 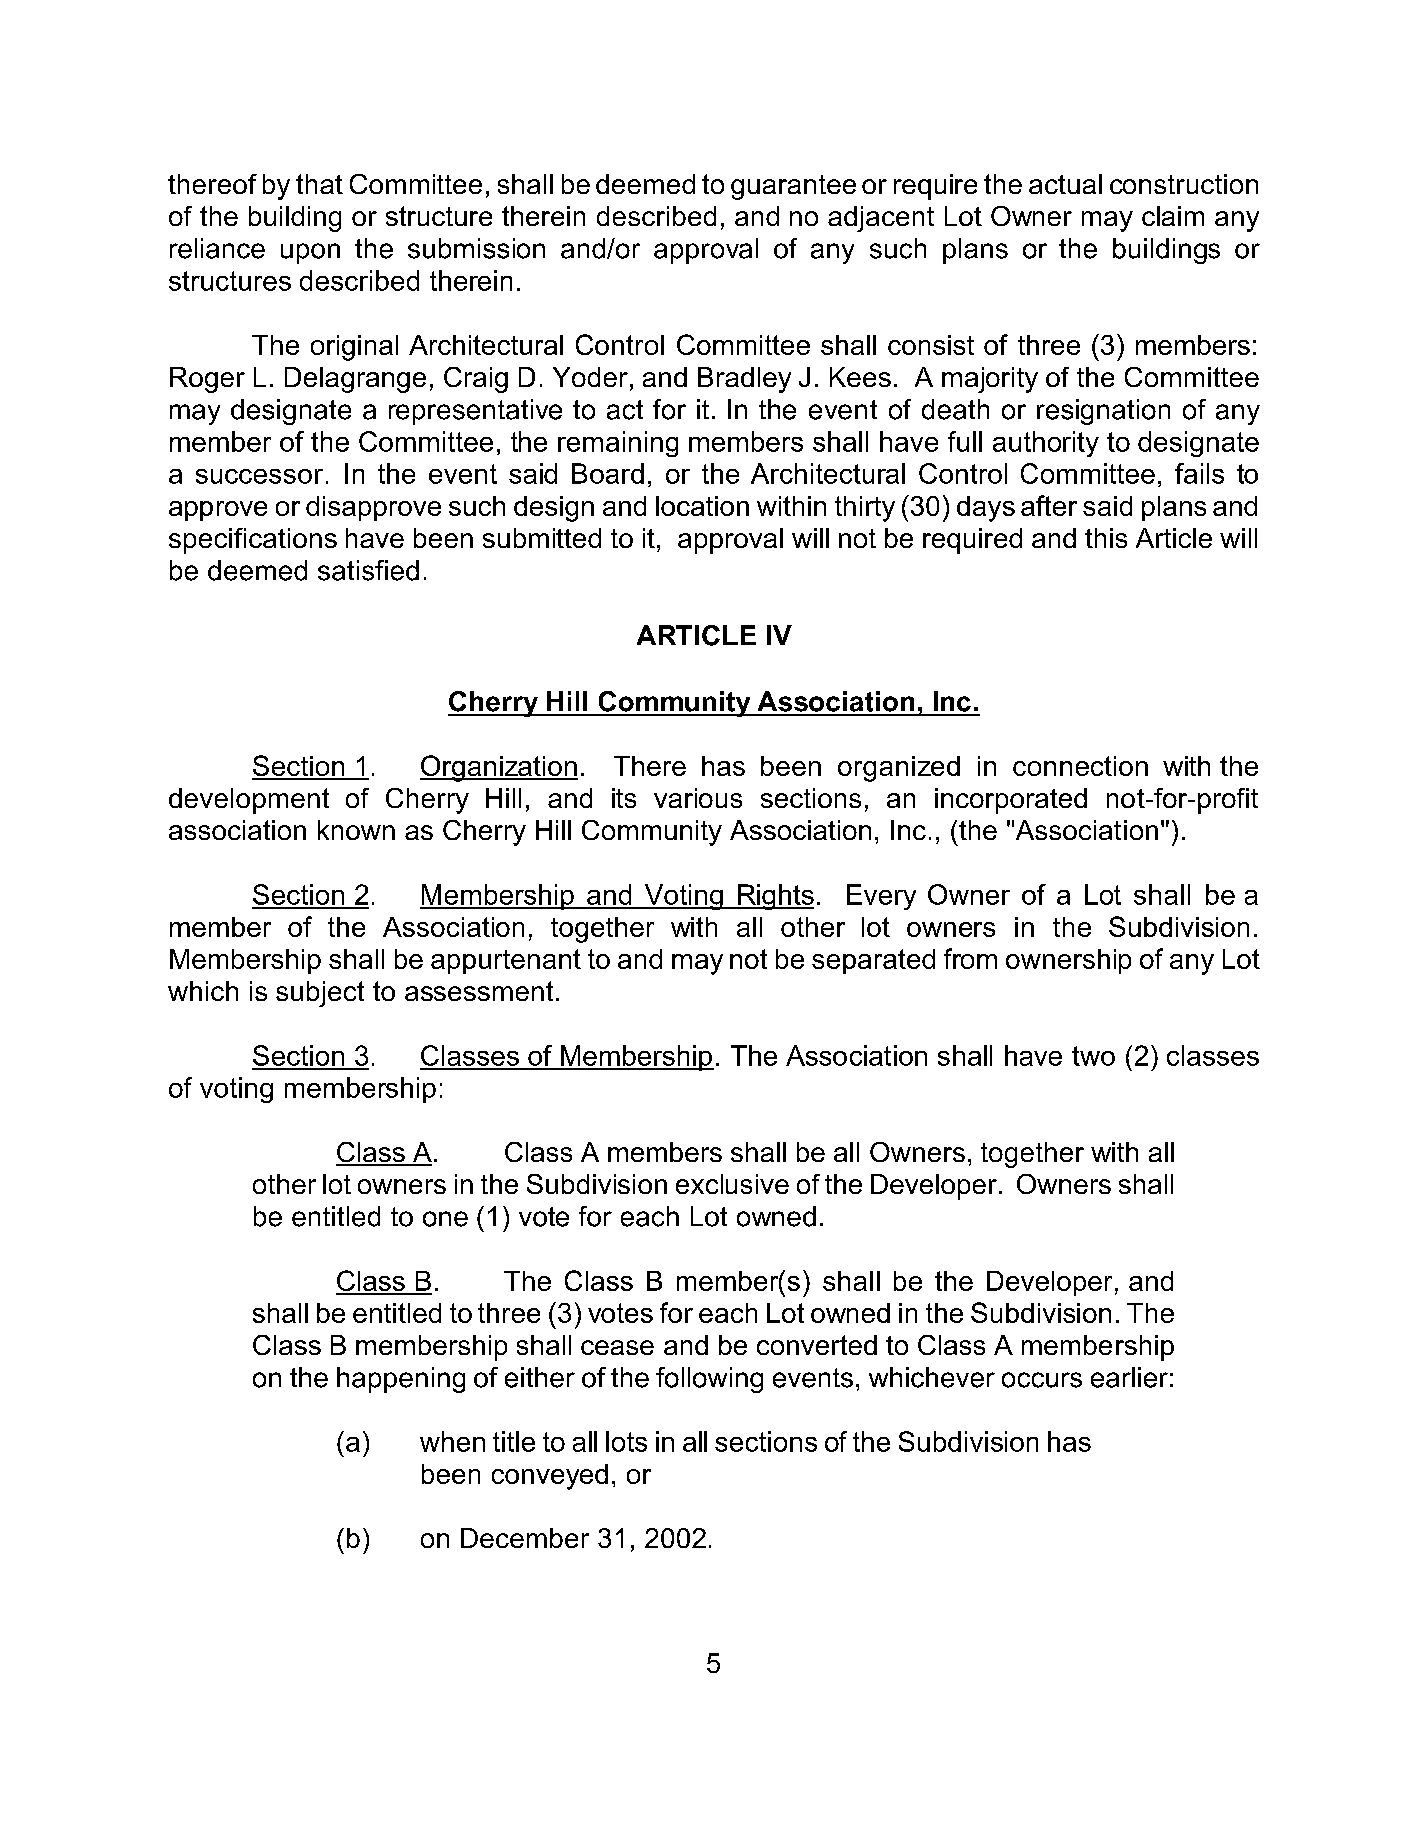 What do you see at coordinates (793, 187) in the screenshot?
I see `guarantee` at bounding box center [793, 187].
